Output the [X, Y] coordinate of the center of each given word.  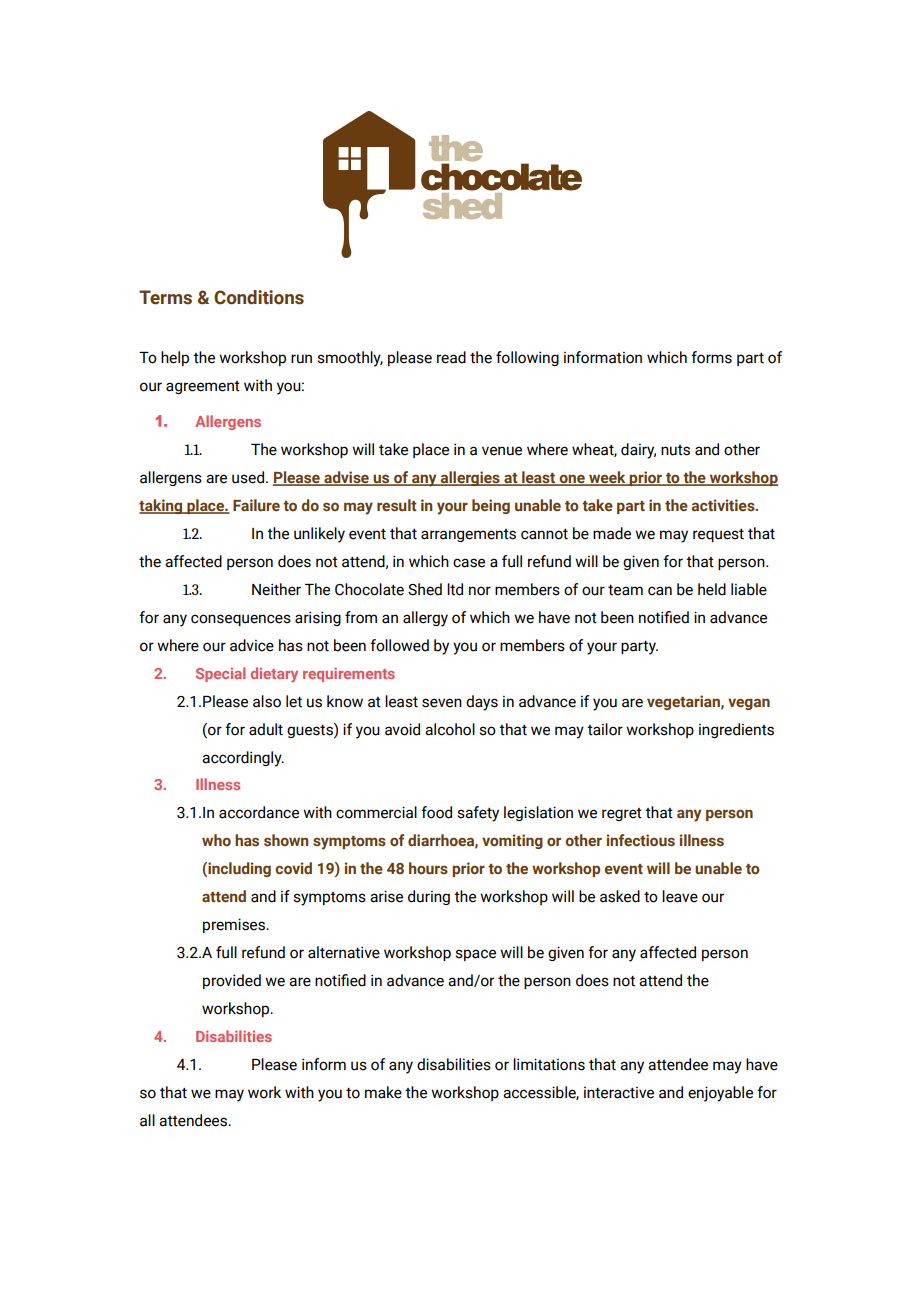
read [451, 357]
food [436, 812]
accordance [259, 812]
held [712, 589]
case [469, 563]
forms [711, 357]
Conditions [259, 297]
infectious [640, 840]
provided [232, 981]
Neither [276, 589]
